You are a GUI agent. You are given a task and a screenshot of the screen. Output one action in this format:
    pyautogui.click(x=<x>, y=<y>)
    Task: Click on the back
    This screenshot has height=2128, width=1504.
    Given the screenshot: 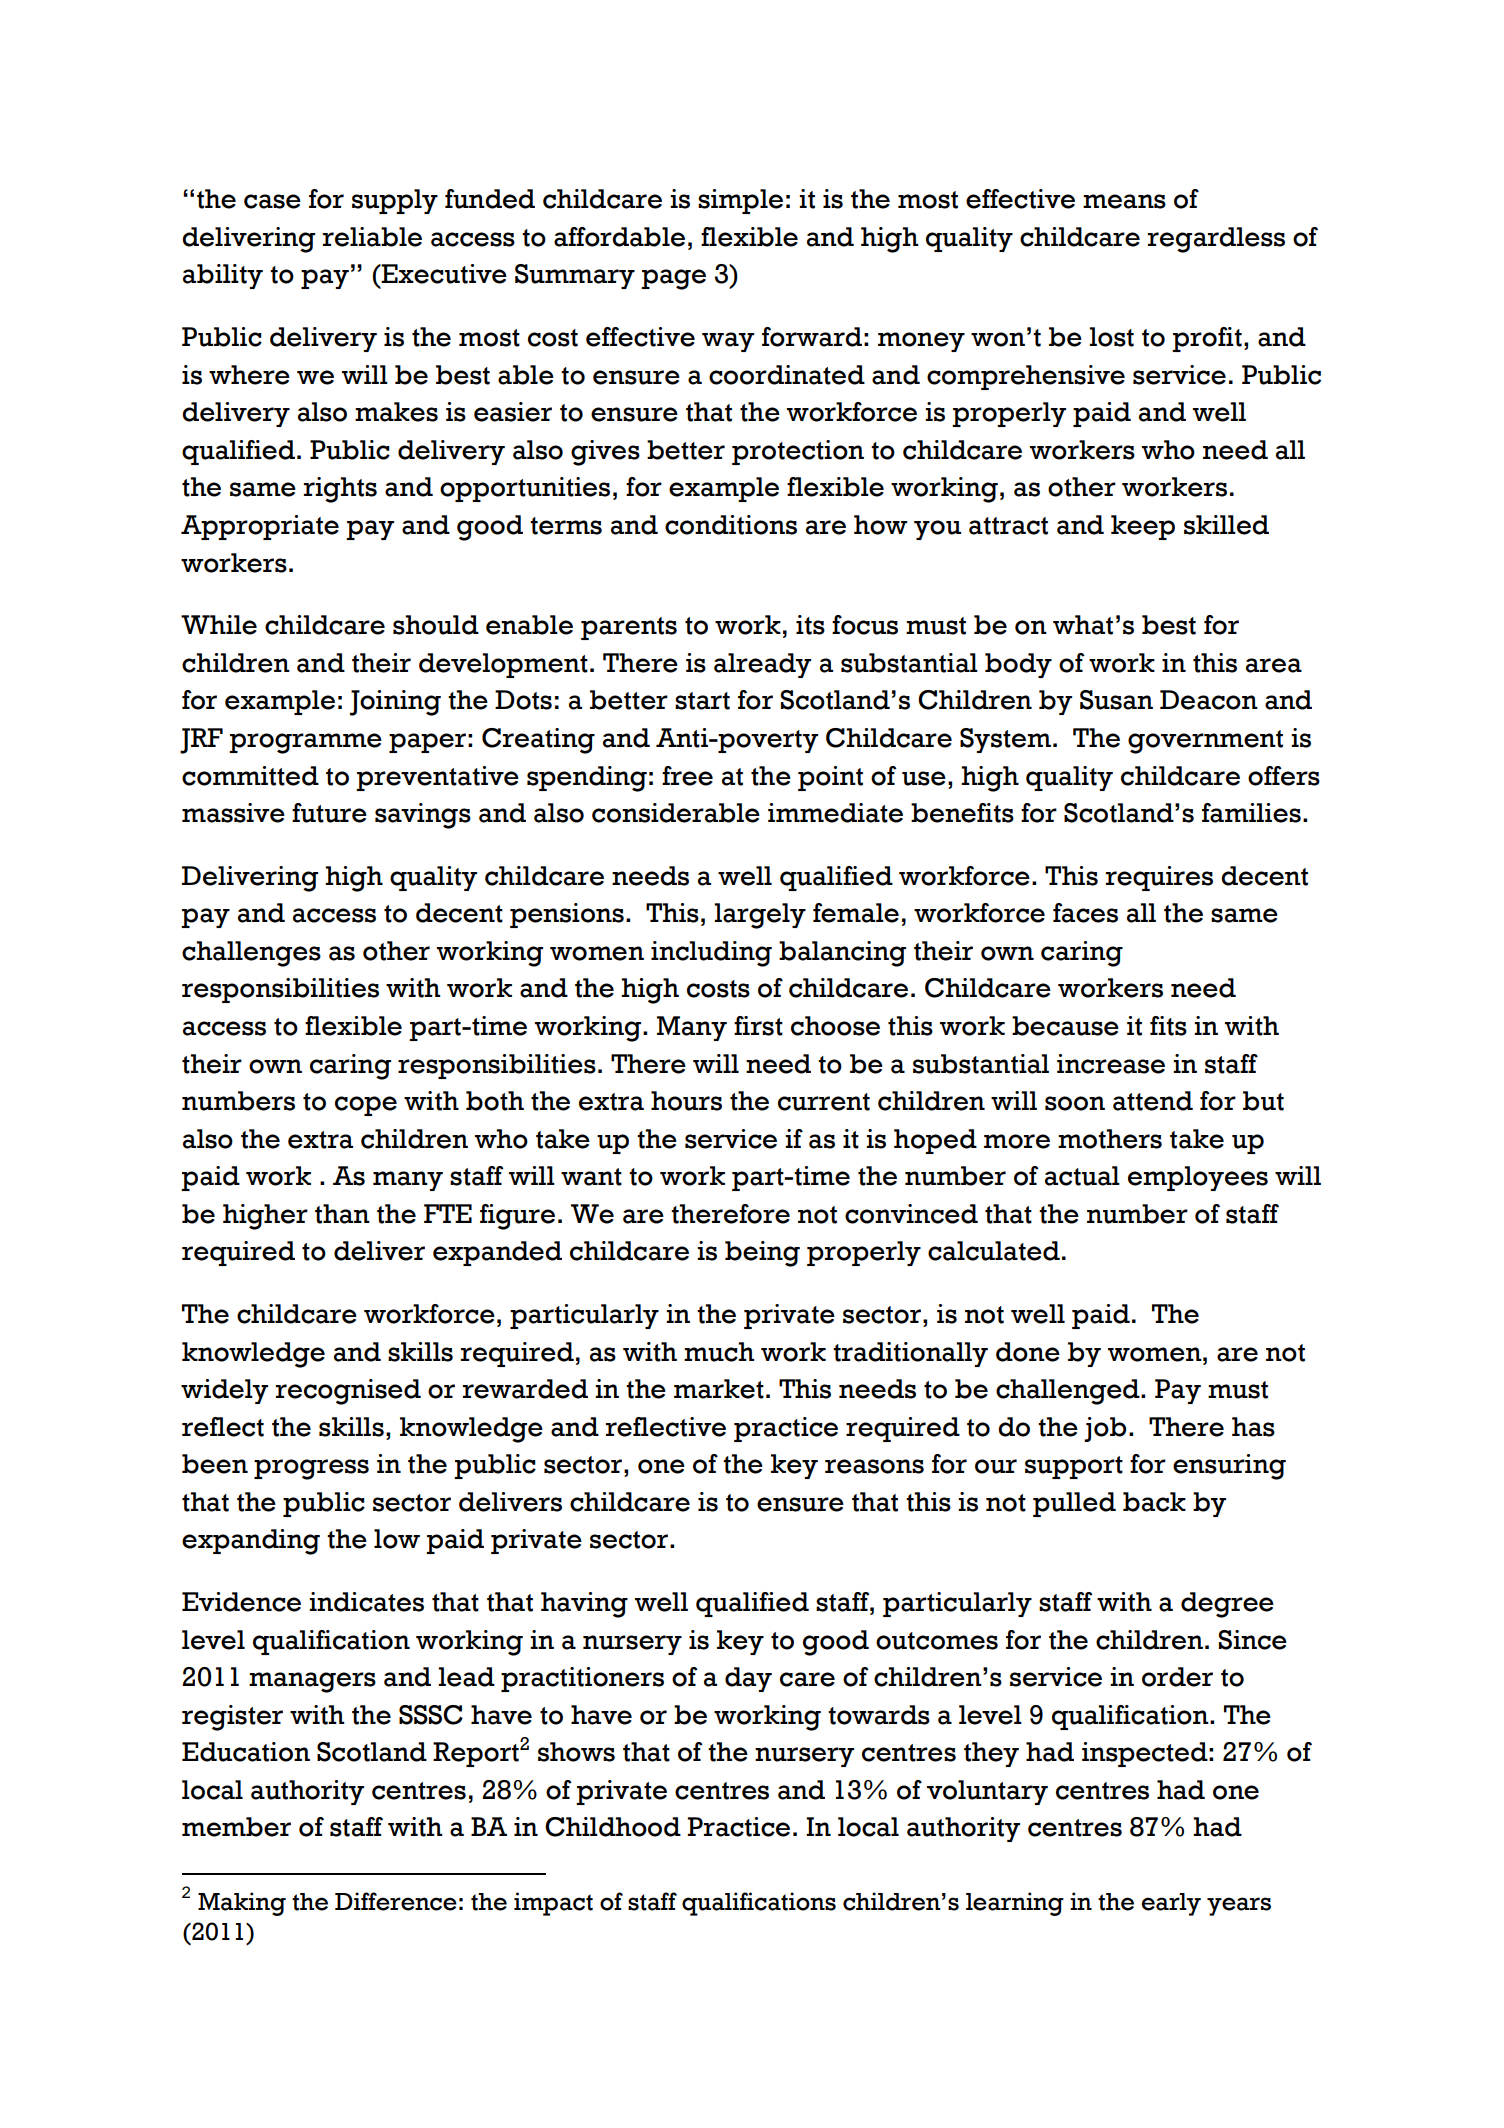 What is the action you would take?
    pyautogui.click(x=1154, y=1502)
